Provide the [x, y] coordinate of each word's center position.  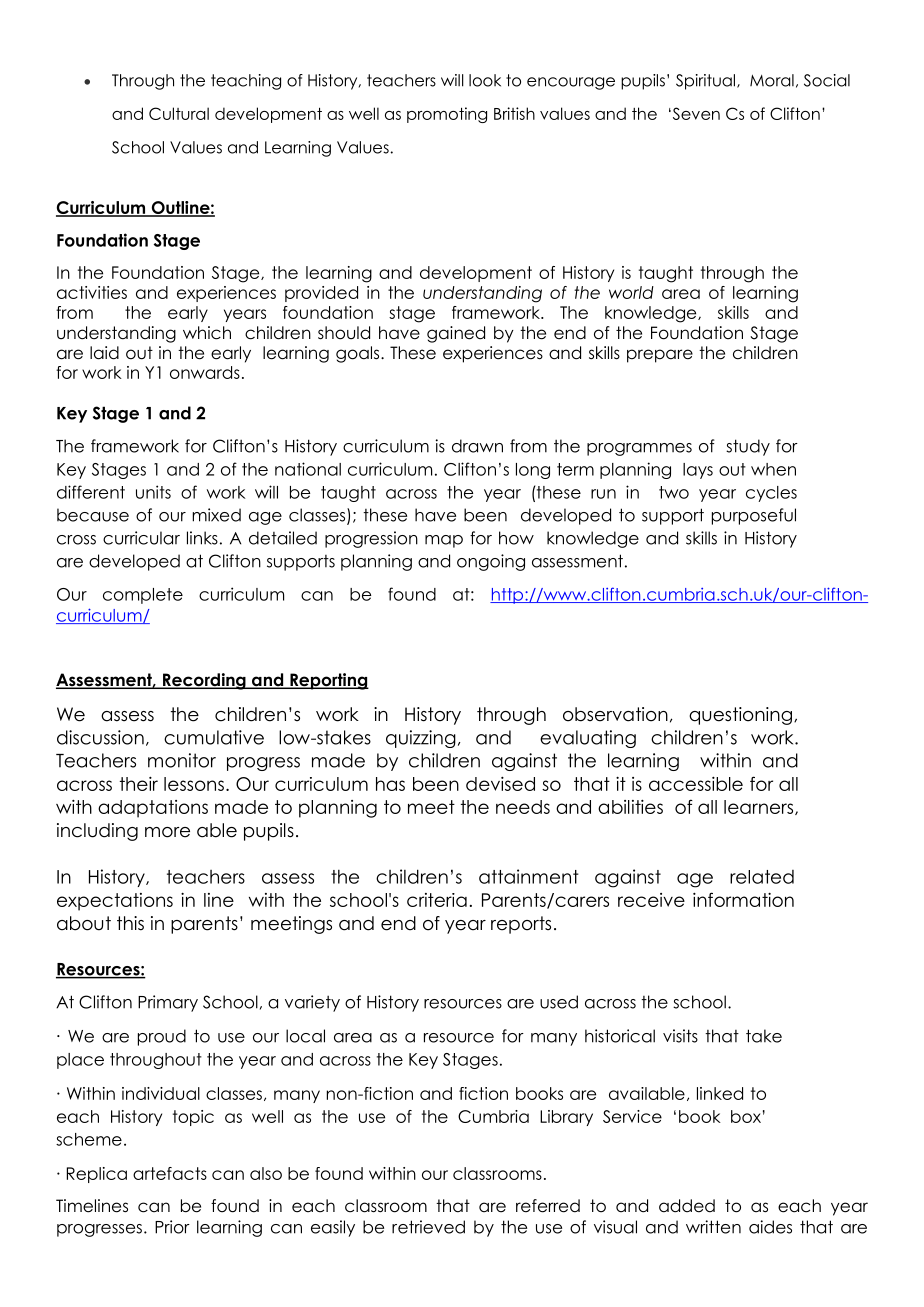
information [743, 899]
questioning [740, 716]
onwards [205, 372]
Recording [204, 681]
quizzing [421, 739]
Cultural [179, 113]
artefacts [170, 1173]
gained [456, 334]
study [748, 447]
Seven [695, 113]
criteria [437, 900]
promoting [447, 115]
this [130, 923]
